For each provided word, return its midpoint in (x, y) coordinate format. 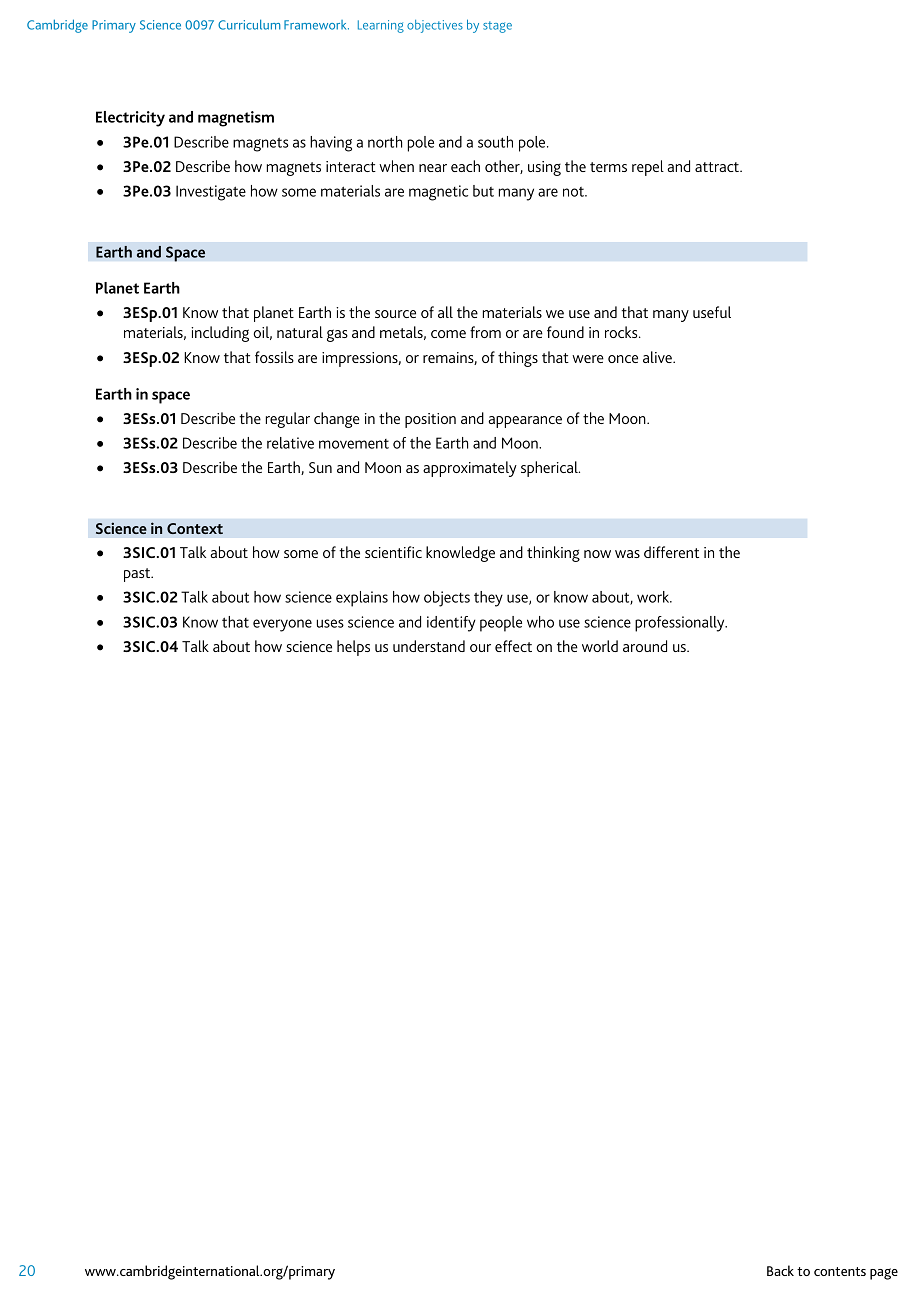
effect (513, 646)
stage (497, 27)
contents (840, 1271)
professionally (681, 624)
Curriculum (249, 24)
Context (195, 528)
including (220, 334)
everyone (282, 625)
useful (712, 312)
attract (718, 167)
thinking (553, 554)
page (884, 1274)
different (671, 552)
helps (353, 648)
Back (780, 1270)
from (485, 332)
